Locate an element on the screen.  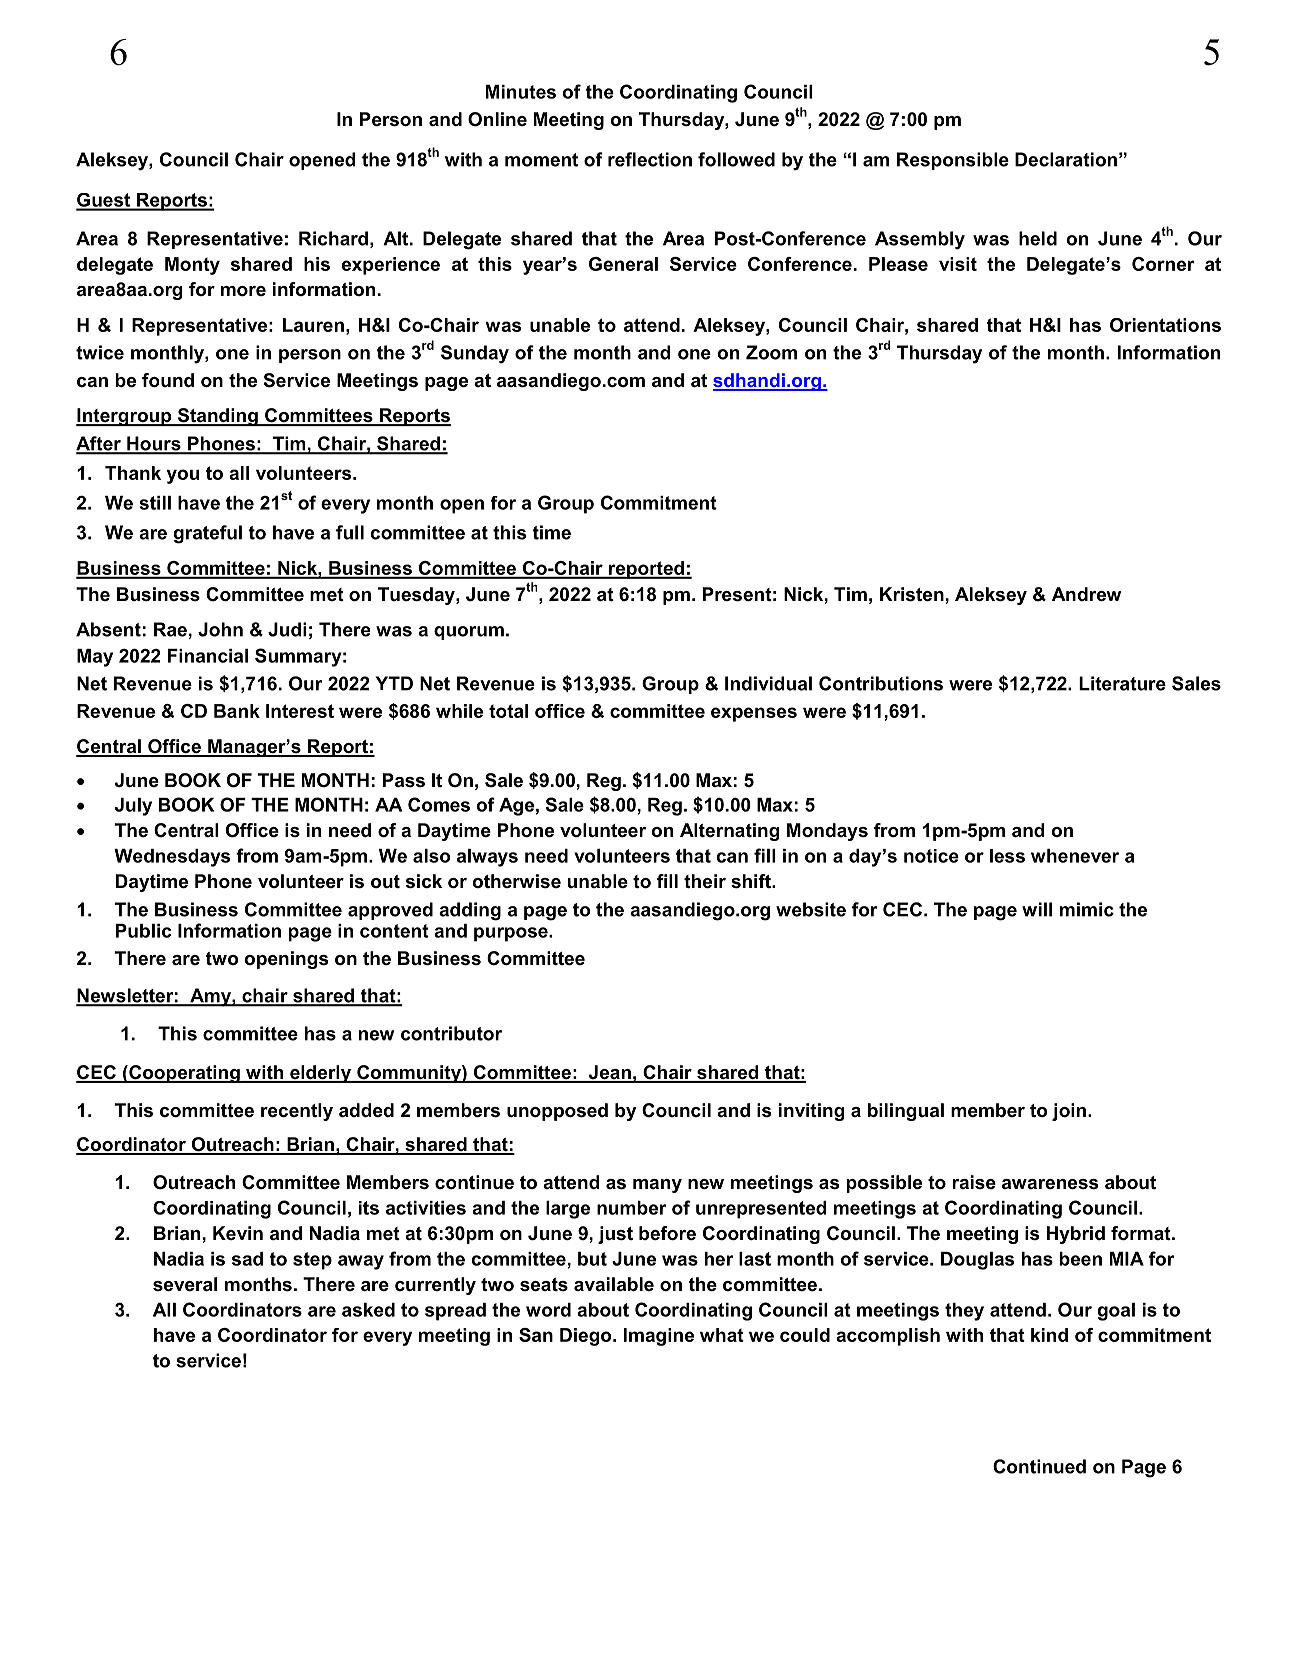
Cooperating is located at coordinates (184, 1074).
